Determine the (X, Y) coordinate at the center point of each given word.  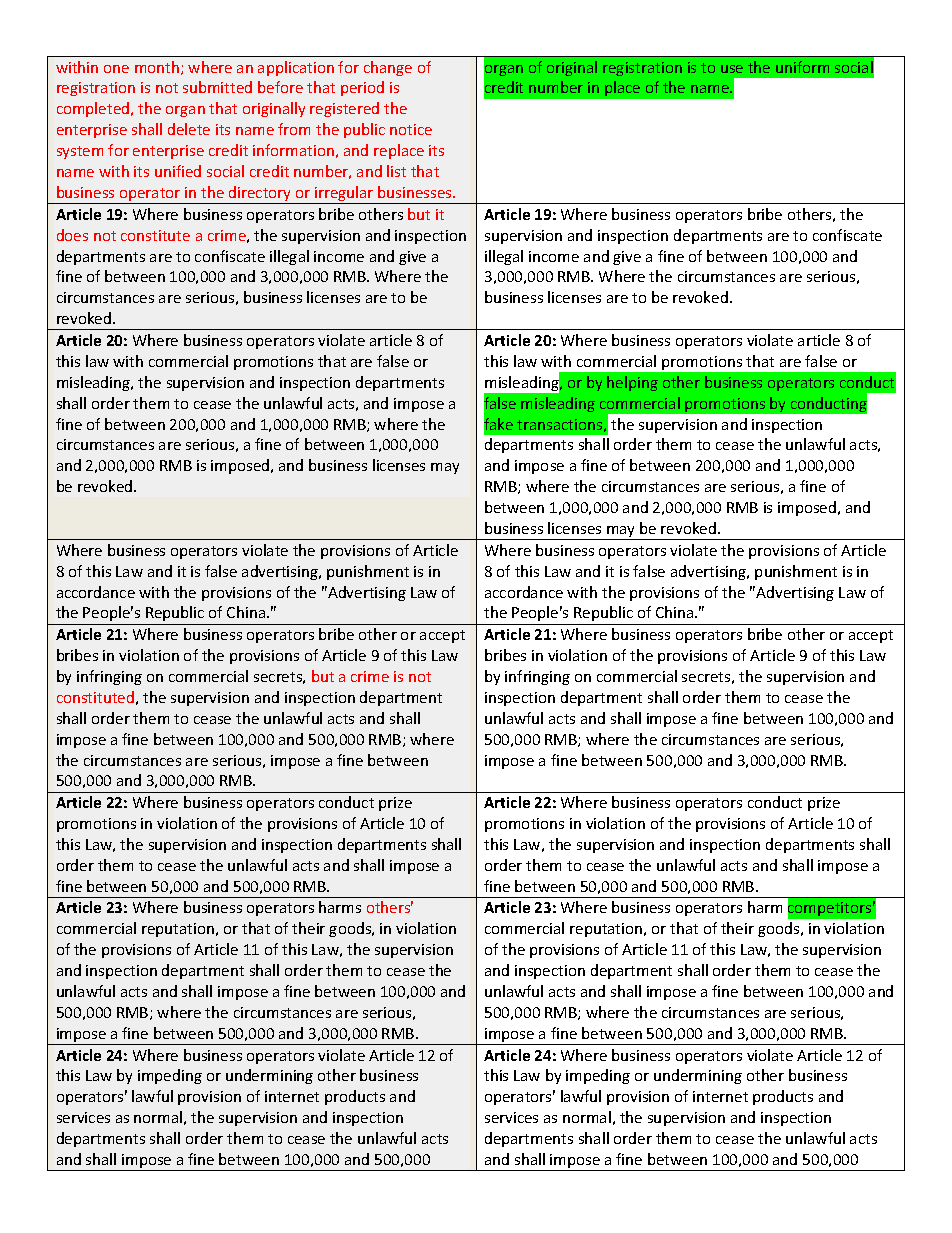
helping (632, 383)
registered (344, 109)
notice (411, 129)
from (294, 129)
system (80, 152)
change (388, 68)
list (396, 171)
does (72, 235)
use (732, 69)
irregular (344, 195)
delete (189, 129)
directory (260, 195)
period (362, 88)
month (158, 68)
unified (178, 171)
